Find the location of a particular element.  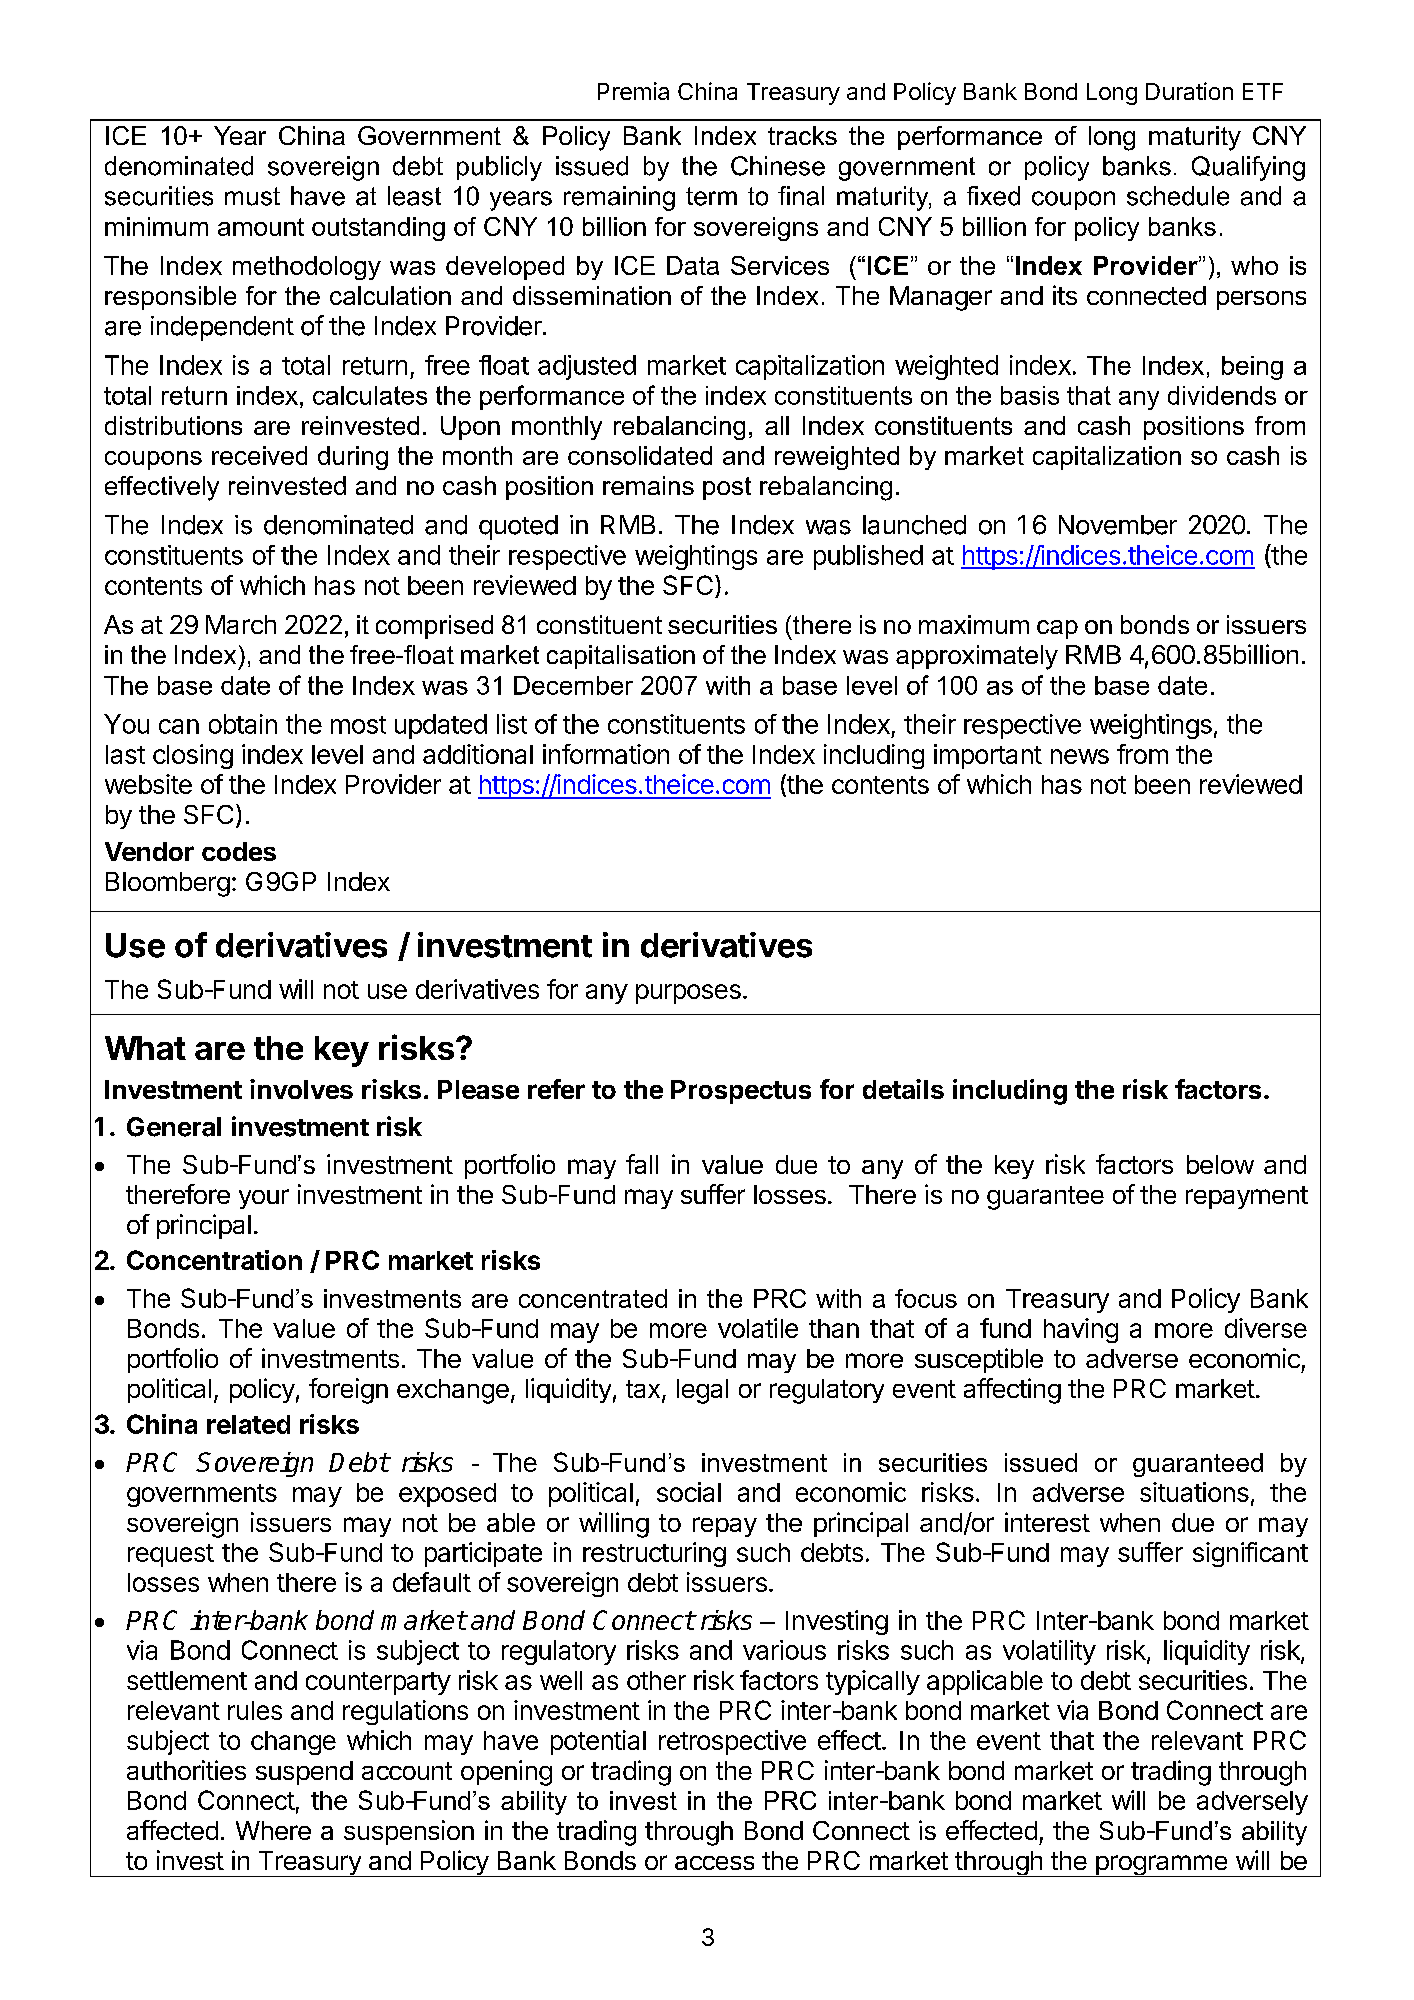

news is located at coordinates (1080, 756).
